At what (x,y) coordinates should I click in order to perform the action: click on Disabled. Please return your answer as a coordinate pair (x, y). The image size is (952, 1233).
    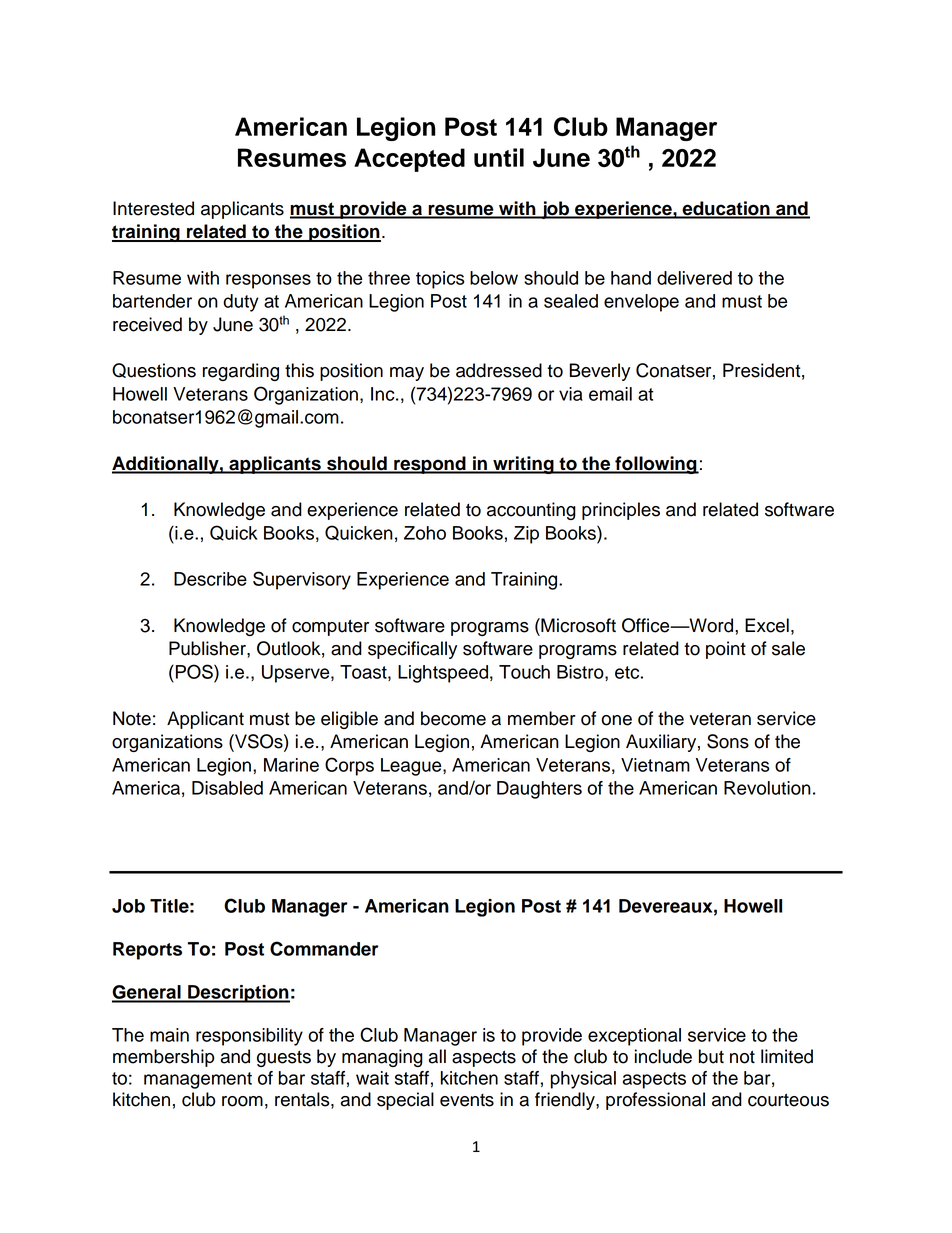
    Looking at the image, I should click on (227, 788).
